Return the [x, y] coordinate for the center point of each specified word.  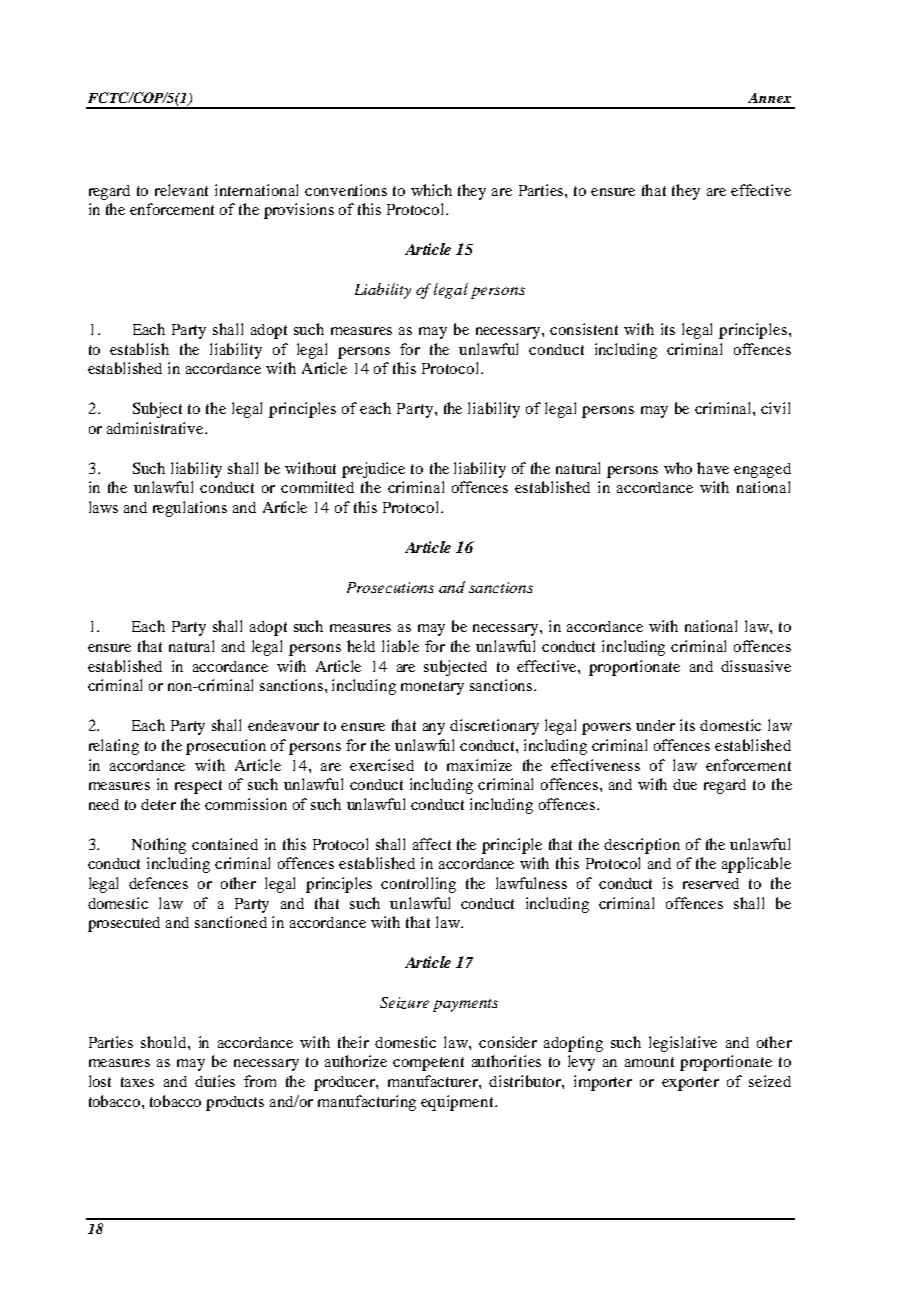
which [431, 190]
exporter [690, 1084]
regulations [190, 509]
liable [400, 646]
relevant [181, 190]
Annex [769, 98]
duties [215, 1081]
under [655, 725]
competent [428, 1064]
